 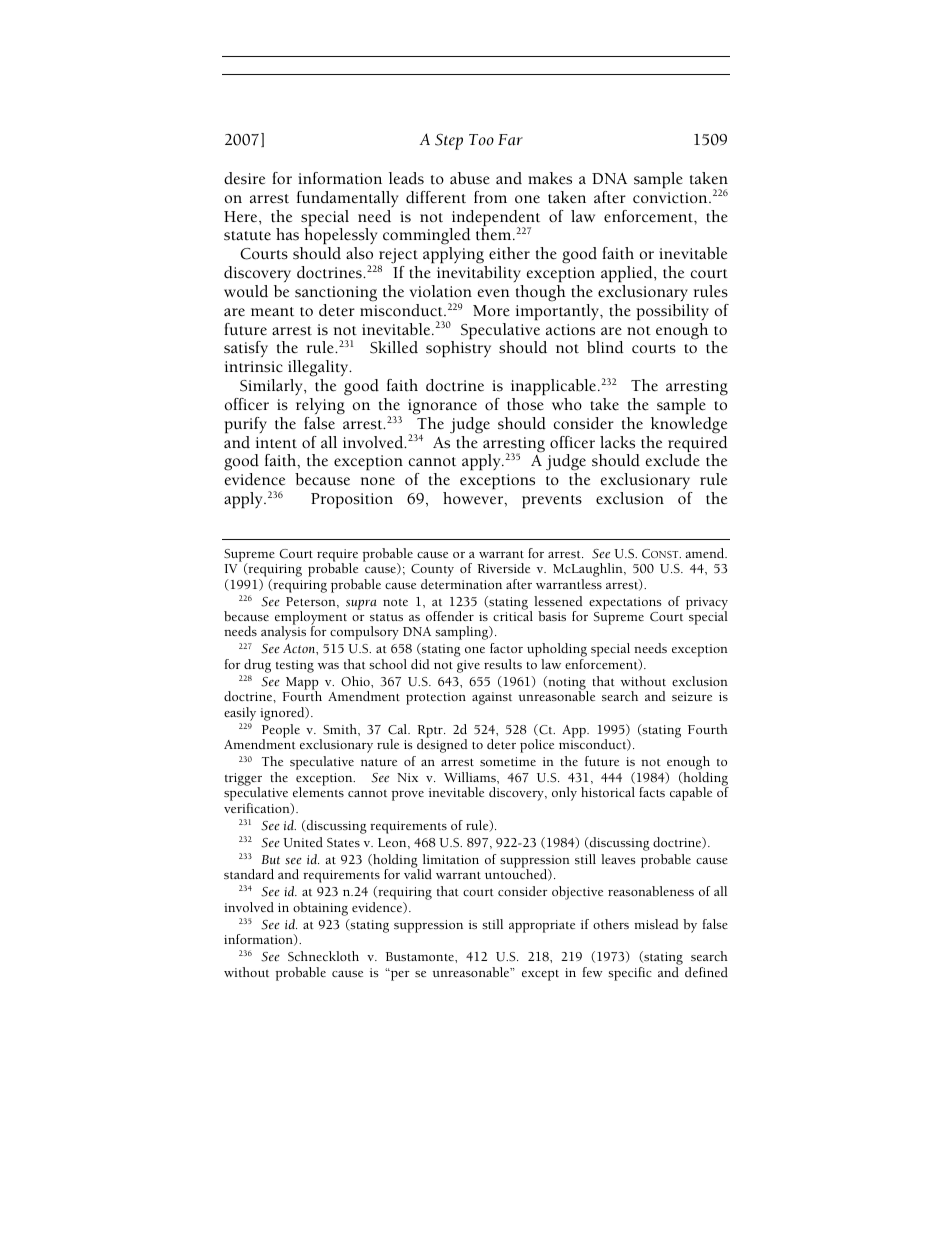 I want to click on obtaining, so click(x=320, y=909).
